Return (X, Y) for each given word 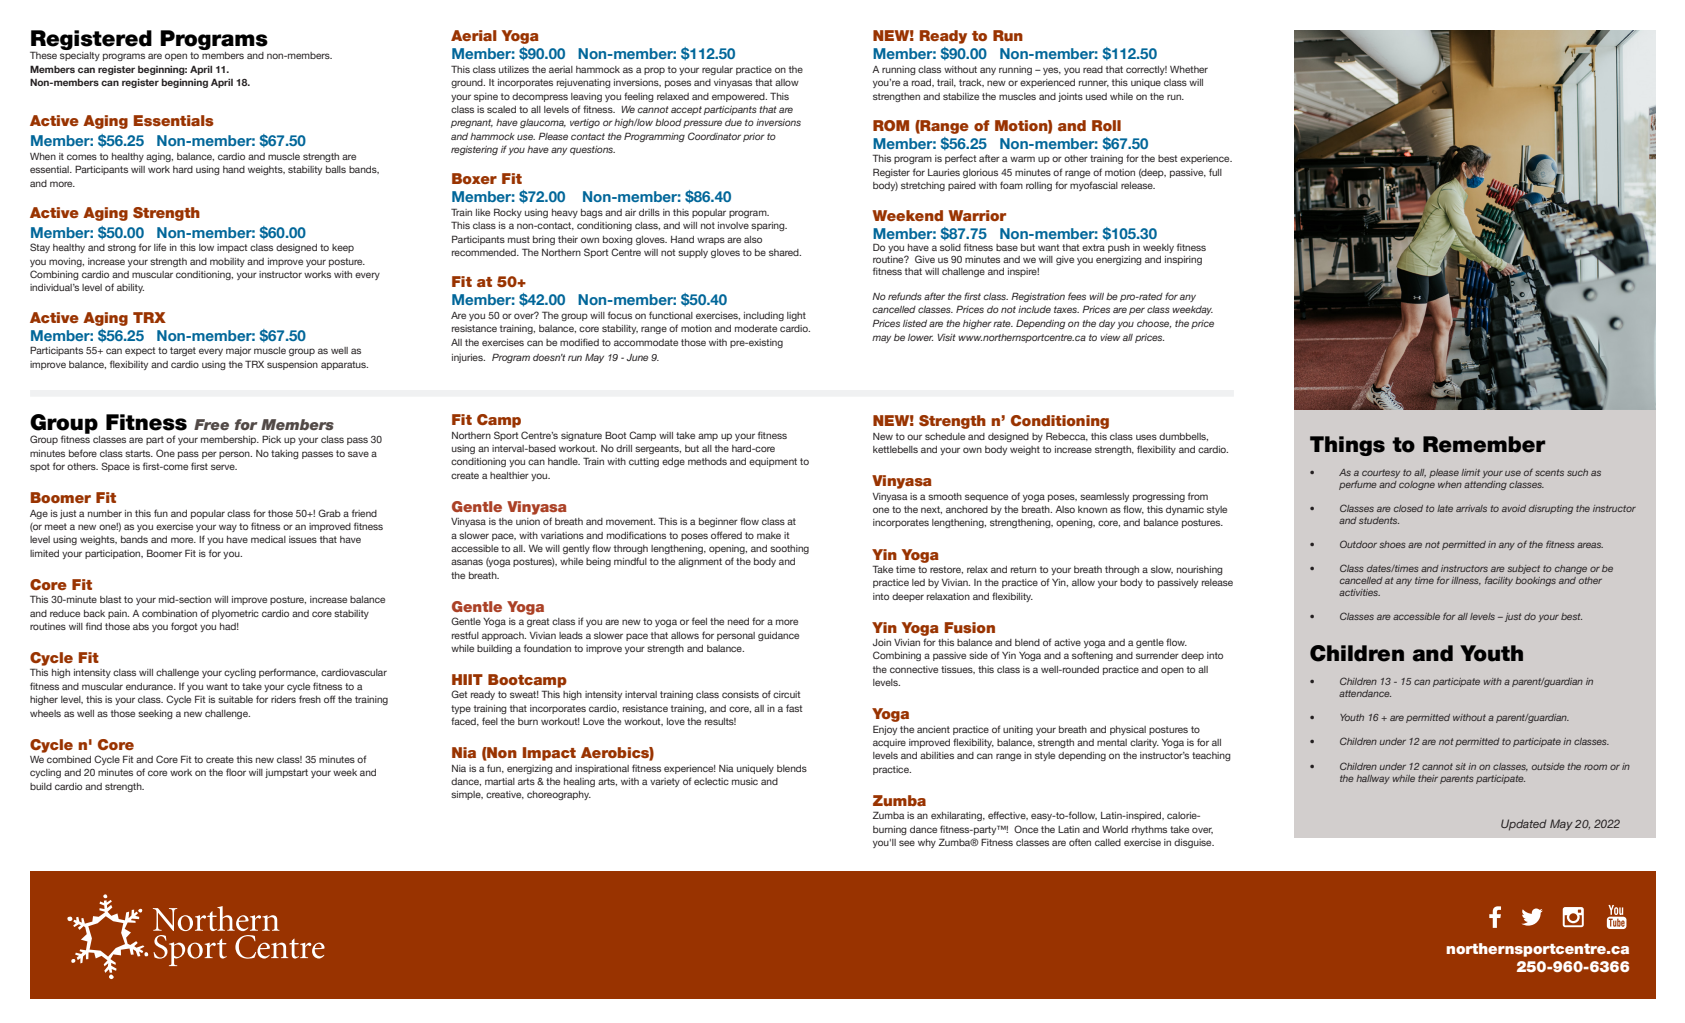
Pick (271, 439)
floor (236, 772)
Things (1347, 446)
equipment (773, 462)
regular (717, 70)
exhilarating (957, 816)
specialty (80, 56)
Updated (1524, 825)
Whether (1189, 69)
